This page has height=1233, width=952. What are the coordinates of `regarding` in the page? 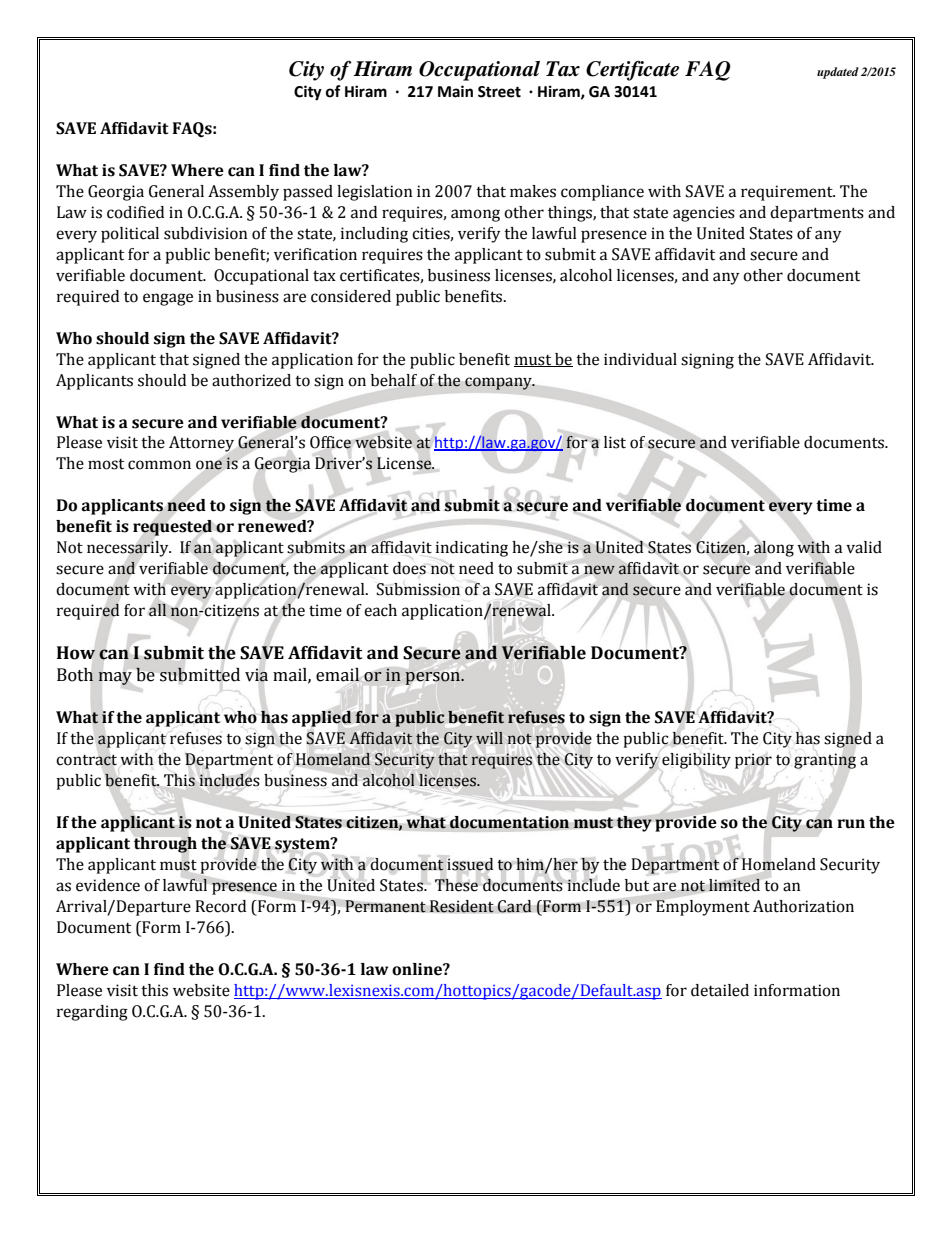 It's located at (92, 1013).
